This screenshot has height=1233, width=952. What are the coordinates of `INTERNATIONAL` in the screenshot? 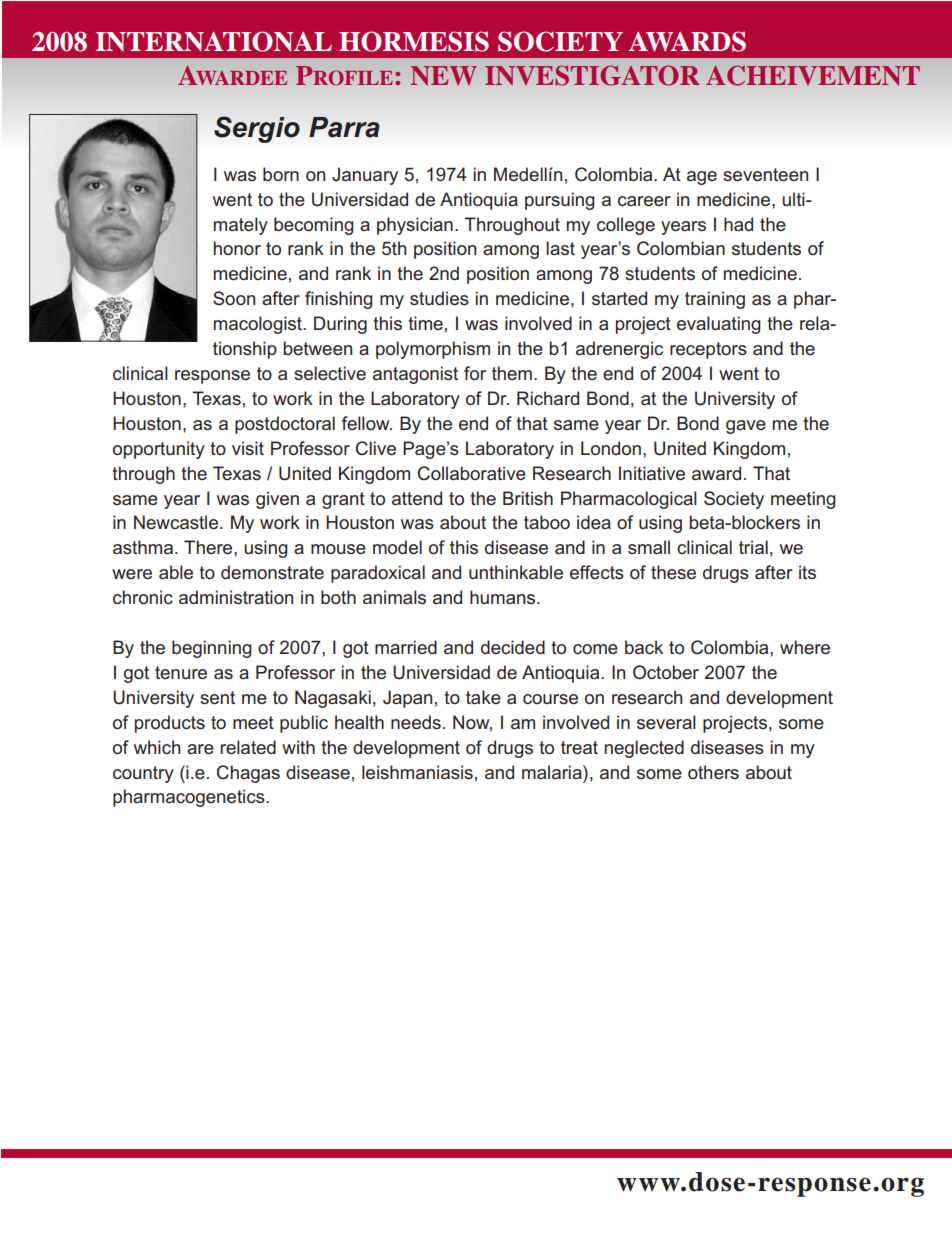 It's located at (214, 41).
